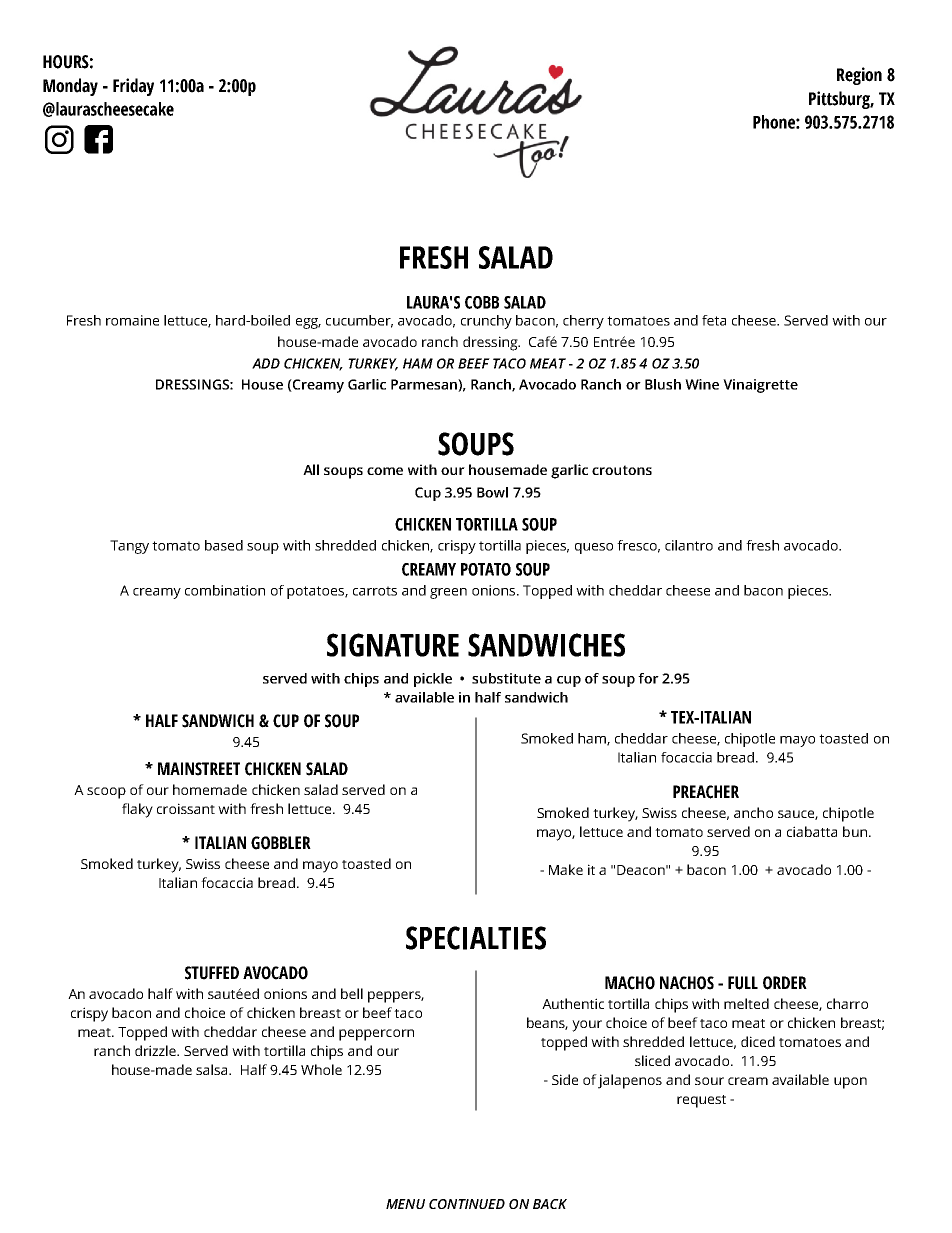  I want to click on CONTINUED, so click(467, 1204).
